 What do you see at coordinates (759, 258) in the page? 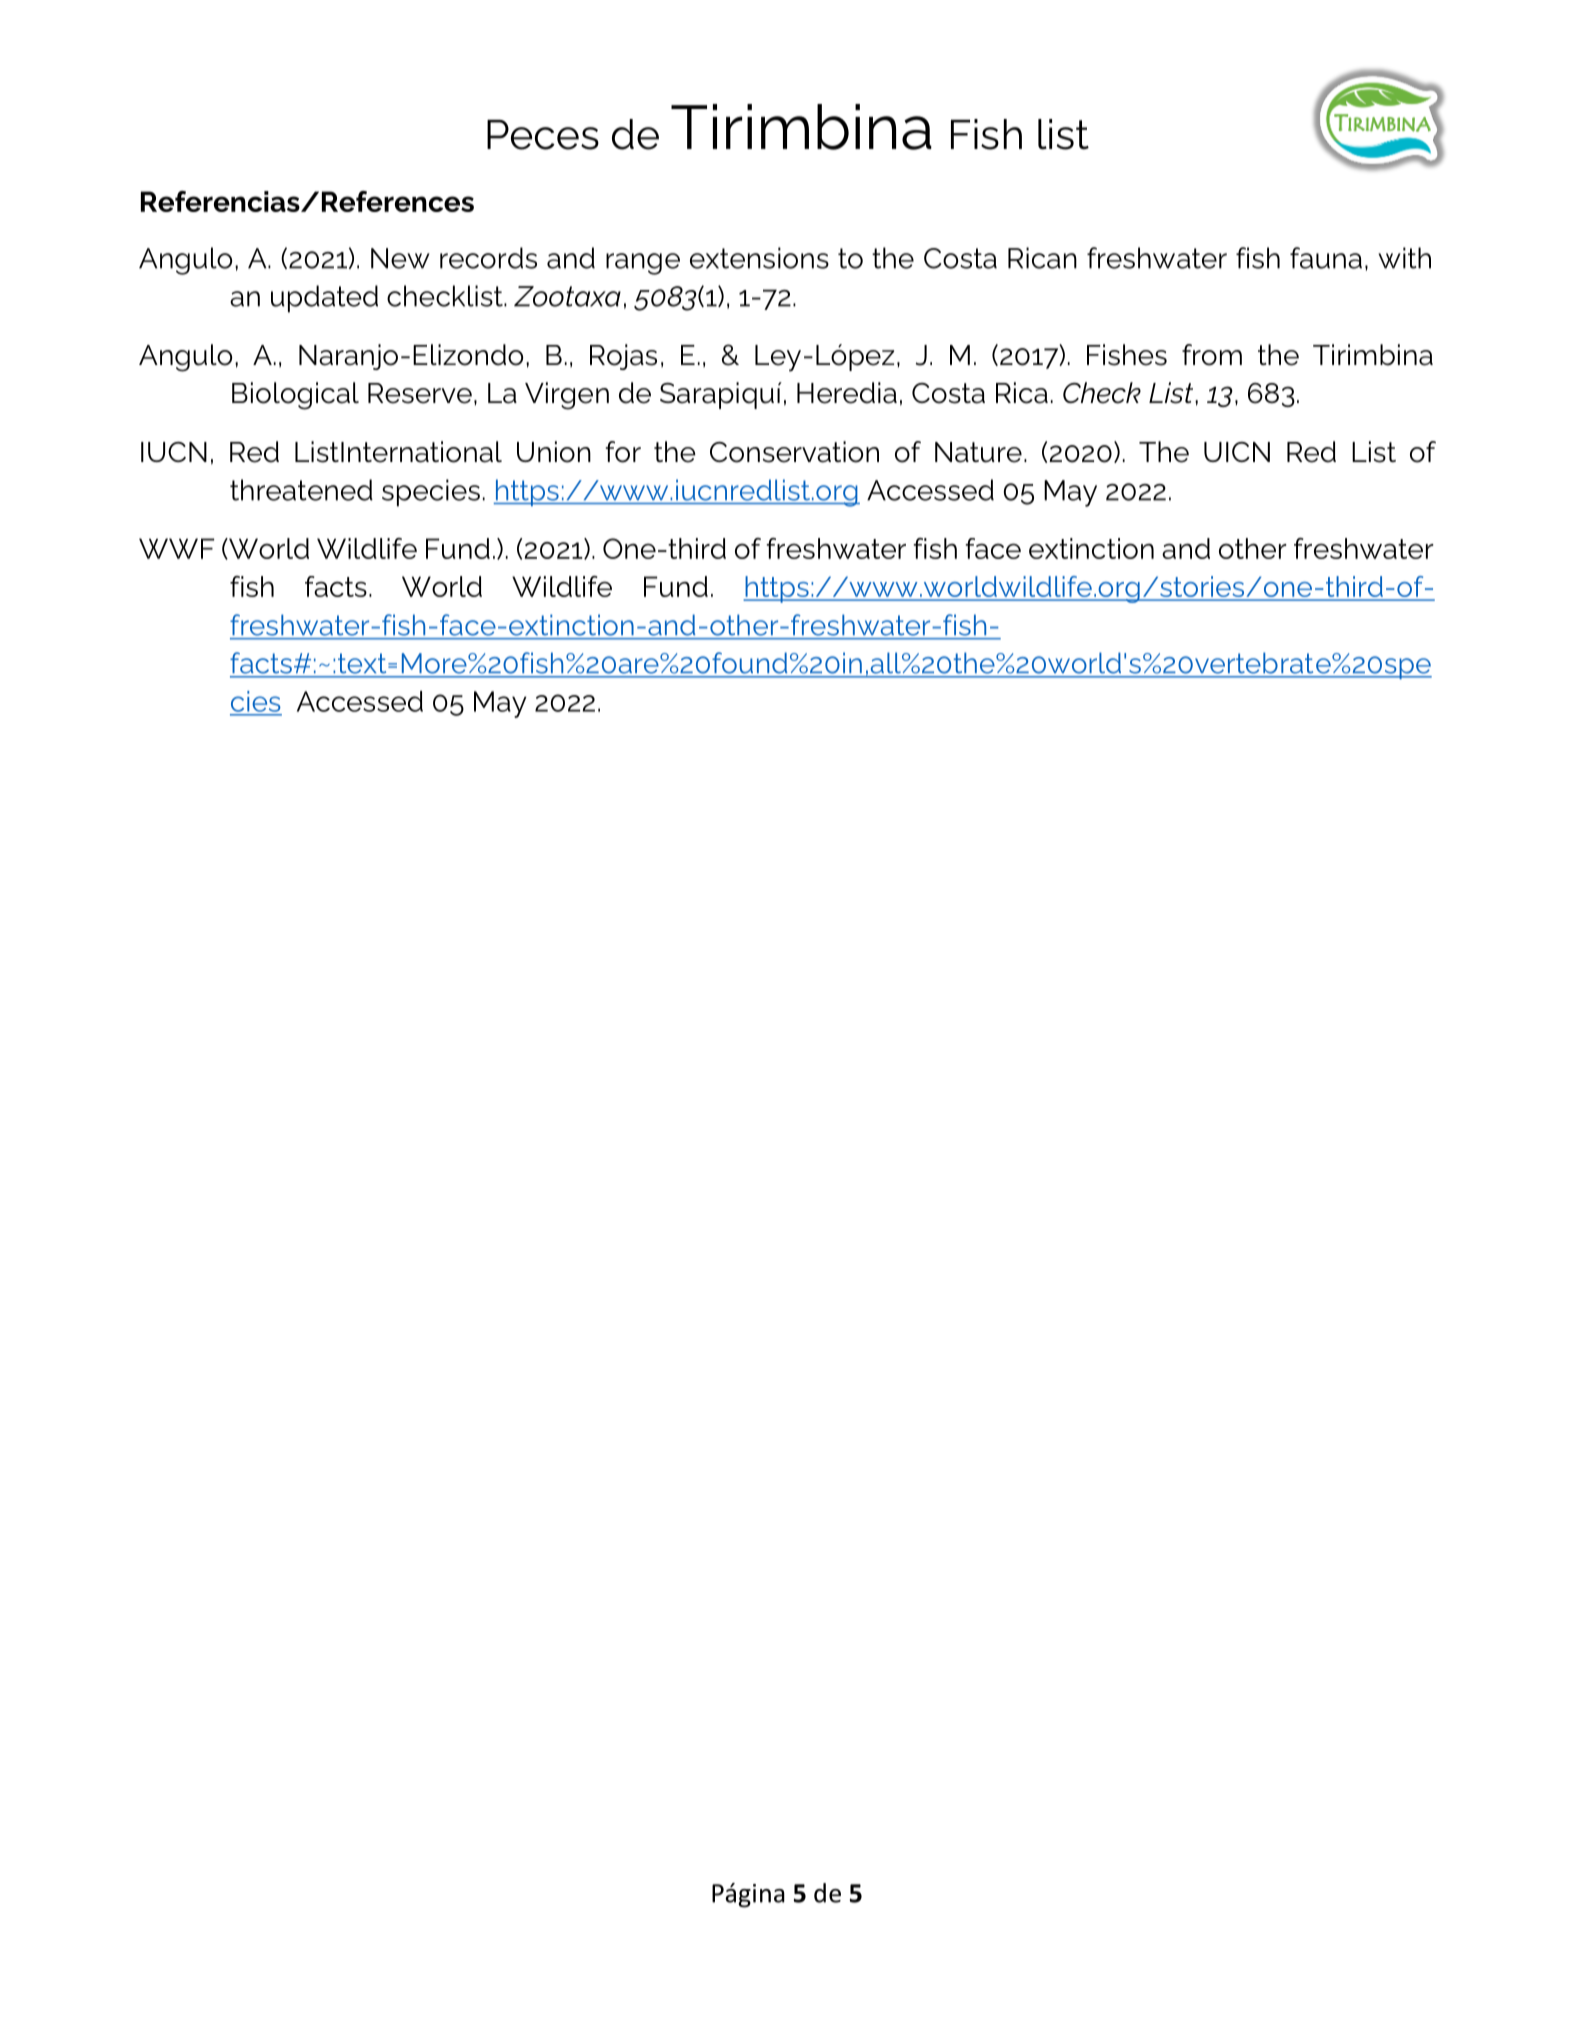
I see `extensions` at bounding box center [759, 258].
